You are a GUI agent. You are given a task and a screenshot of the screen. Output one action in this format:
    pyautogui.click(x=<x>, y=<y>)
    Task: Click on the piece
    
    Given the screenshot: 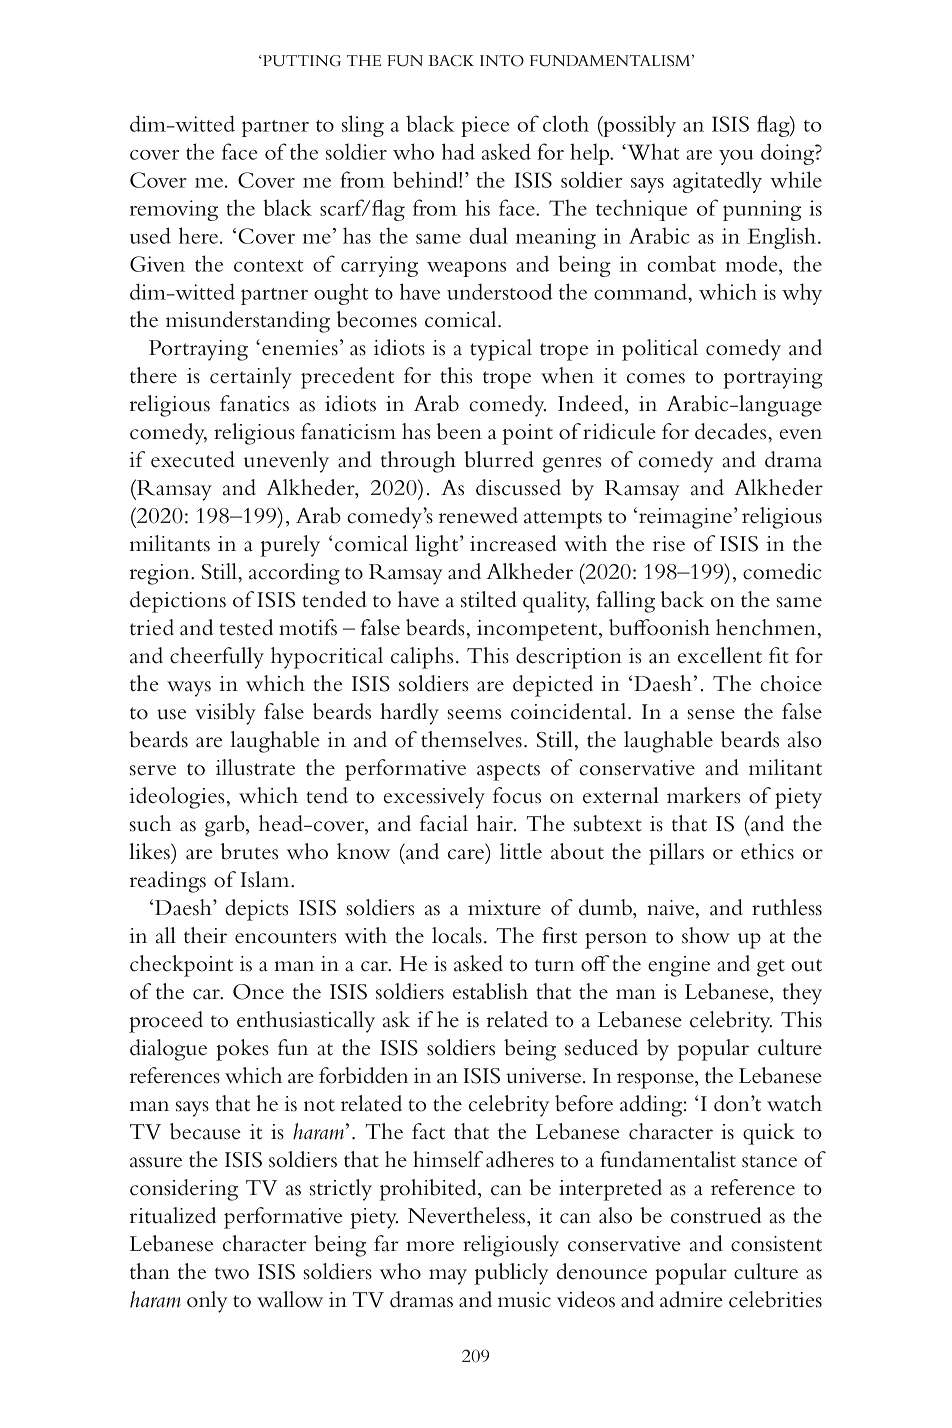 What is the action you would take?
    pyautogui.click(x=485, y=126)
